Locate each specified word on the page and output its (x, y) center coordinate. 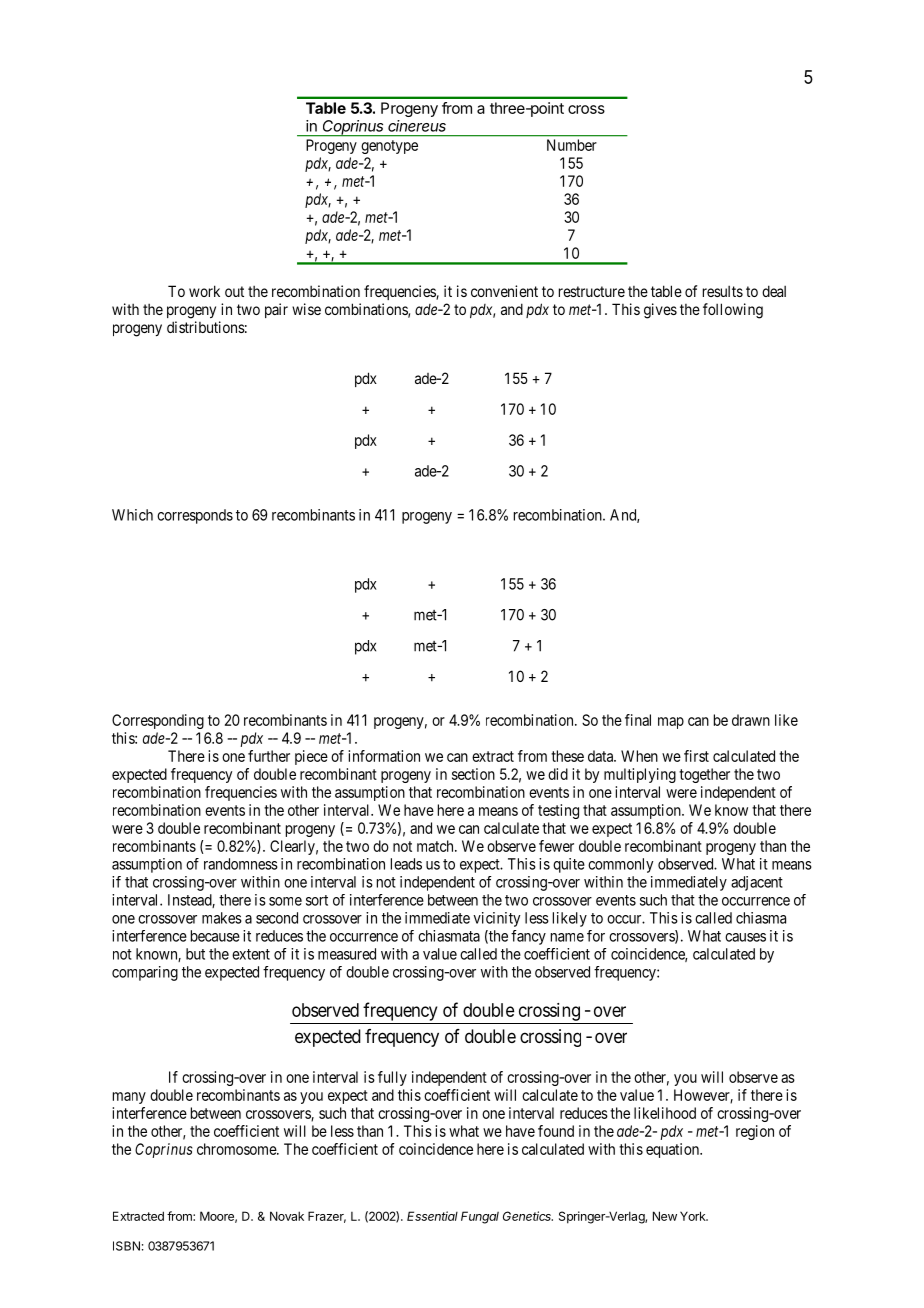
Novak (287, 1216)
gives (660, 311)
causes (745, 937)
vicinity (496, 919)
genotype (389, 147)
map (671, 723)
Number (572, 145)
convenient (504, 291)
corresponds (195, 516)
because (215, 936)
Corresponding (158, 721)
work (204, 291)
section (473, 774)
